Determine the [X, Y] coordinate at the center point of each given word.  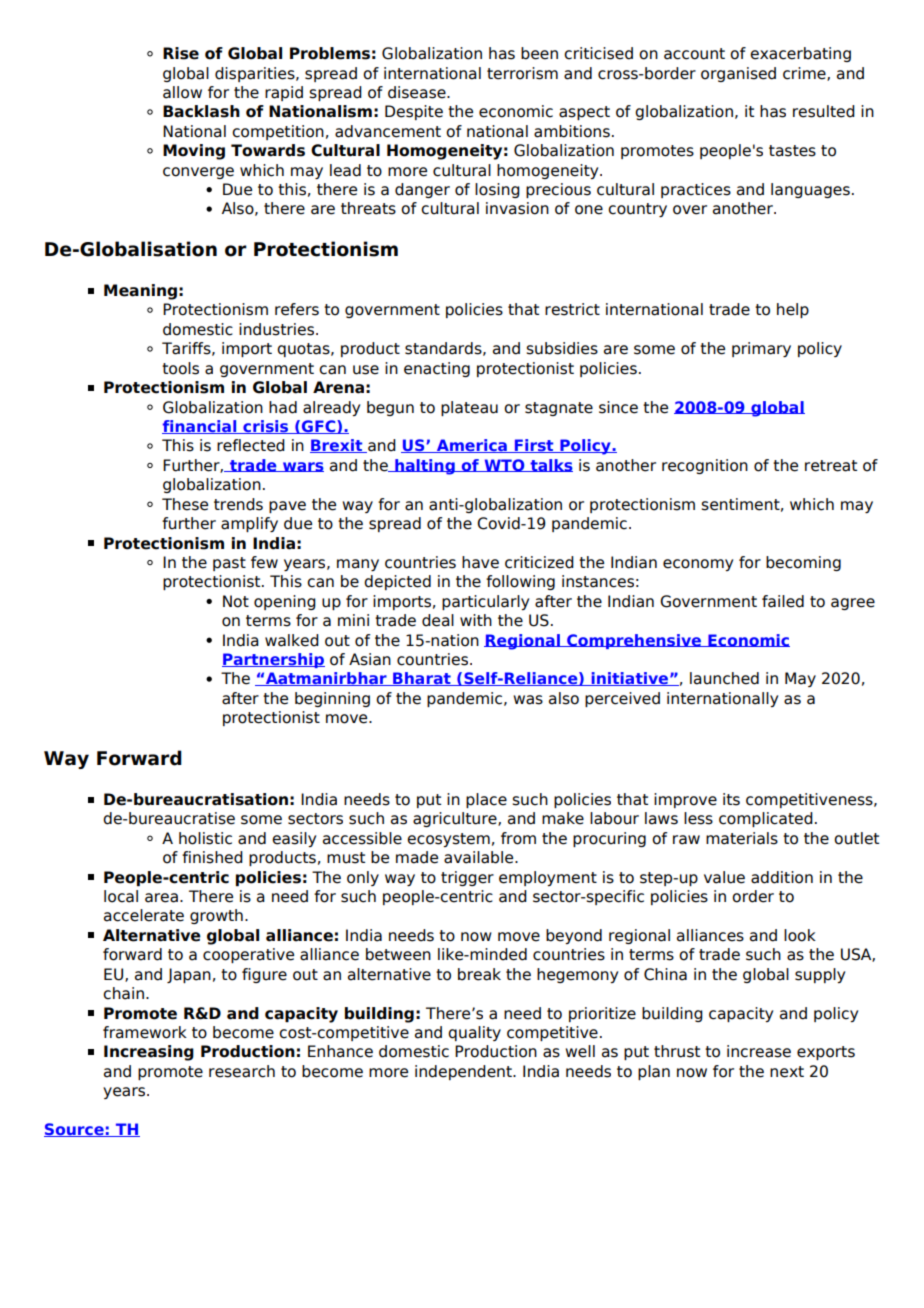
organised [738, 74]
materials [742, 838]
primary [761, 349]
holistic [205, 838]
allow [182, 92]
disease [418, 92]
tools [180, 368]
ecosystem [448, 840]
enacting [437, 369]
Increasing [149, 1053]
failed [783, 601]
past [229, 564]
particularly [485, 602]
